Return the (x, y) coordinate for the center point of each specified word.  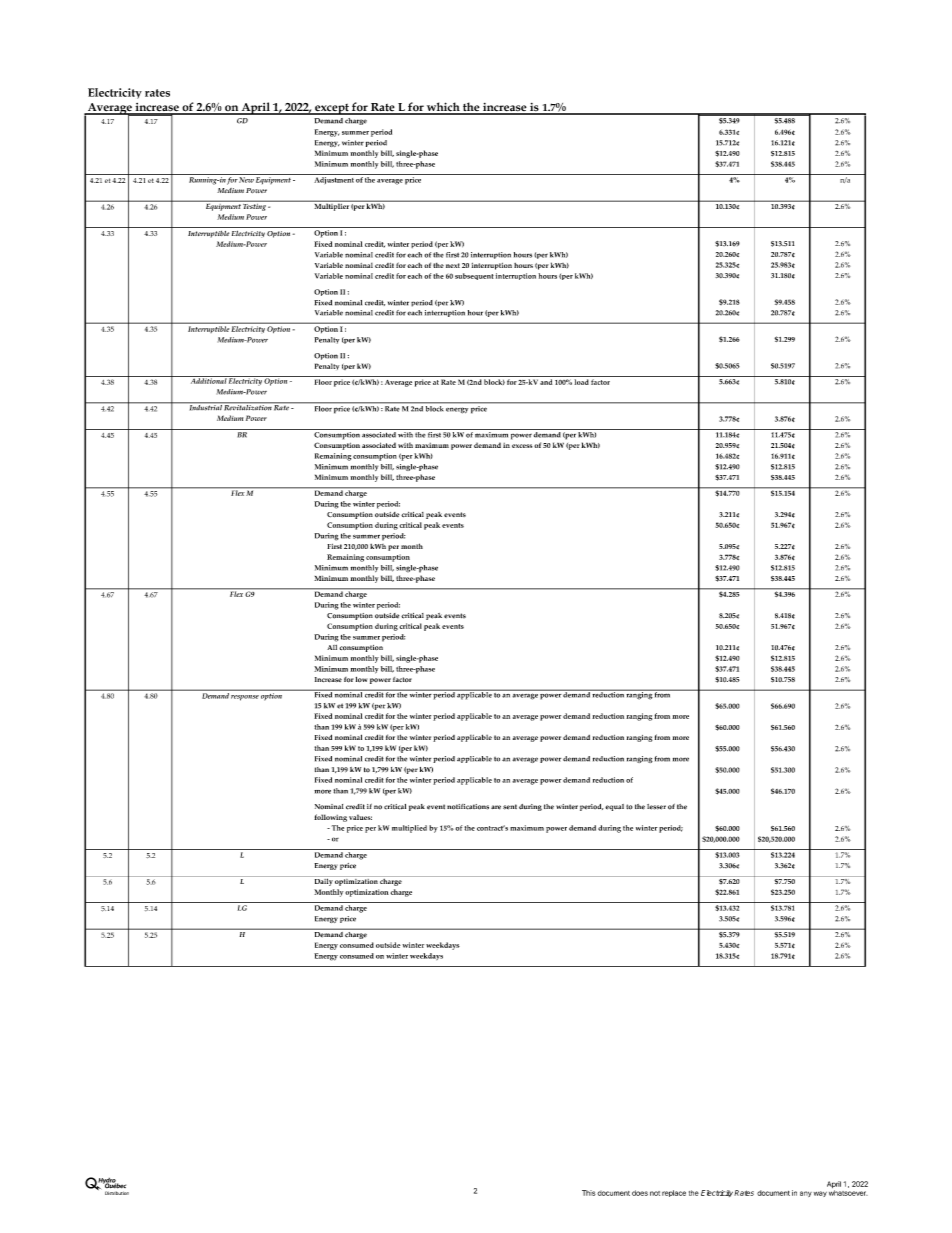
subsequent (474, 276)
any (806, 1194)
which (443, 108)
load (582, 382)
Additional (208, 380)
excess (522, 446)
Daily (323, 881)
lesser (656, 807)
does (640, 1193)
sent (510, 807)
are (496, 807)
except (332, 109)
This (589, 1193)
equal (614, 807)
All (332, 647)
